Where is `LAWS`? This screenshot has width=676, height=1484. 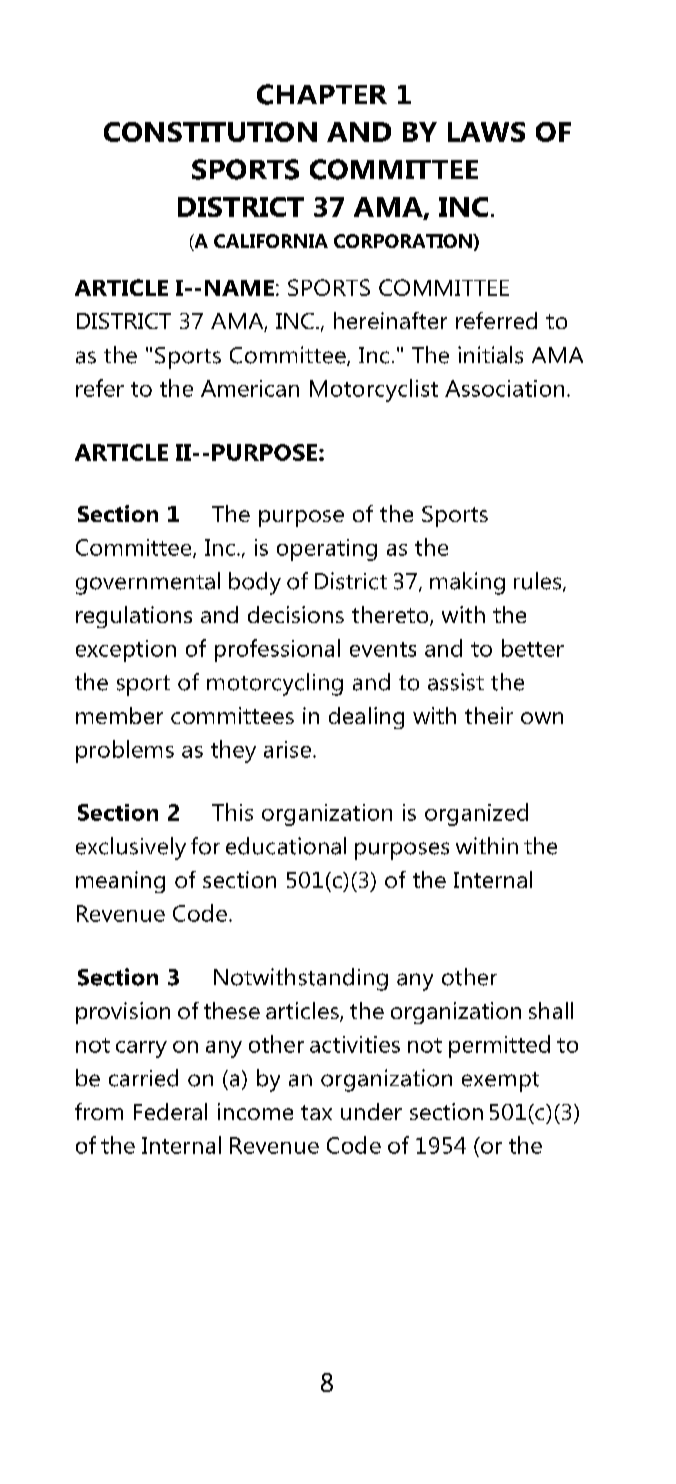
LAWS is located at coordinates (486, 132).
